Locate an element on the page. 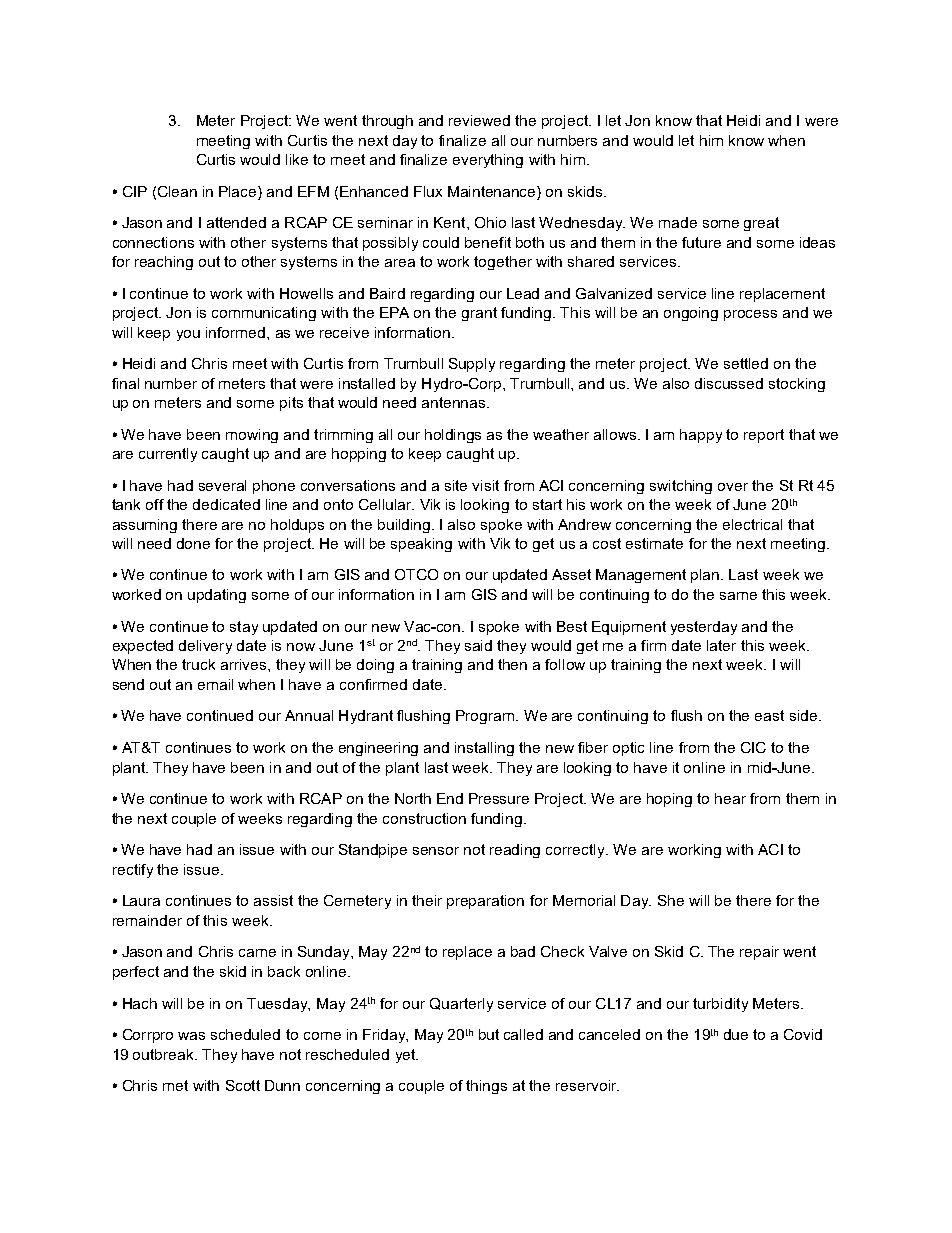 This document has width=952, height=1233. you is located at coordinates (188, 335).
